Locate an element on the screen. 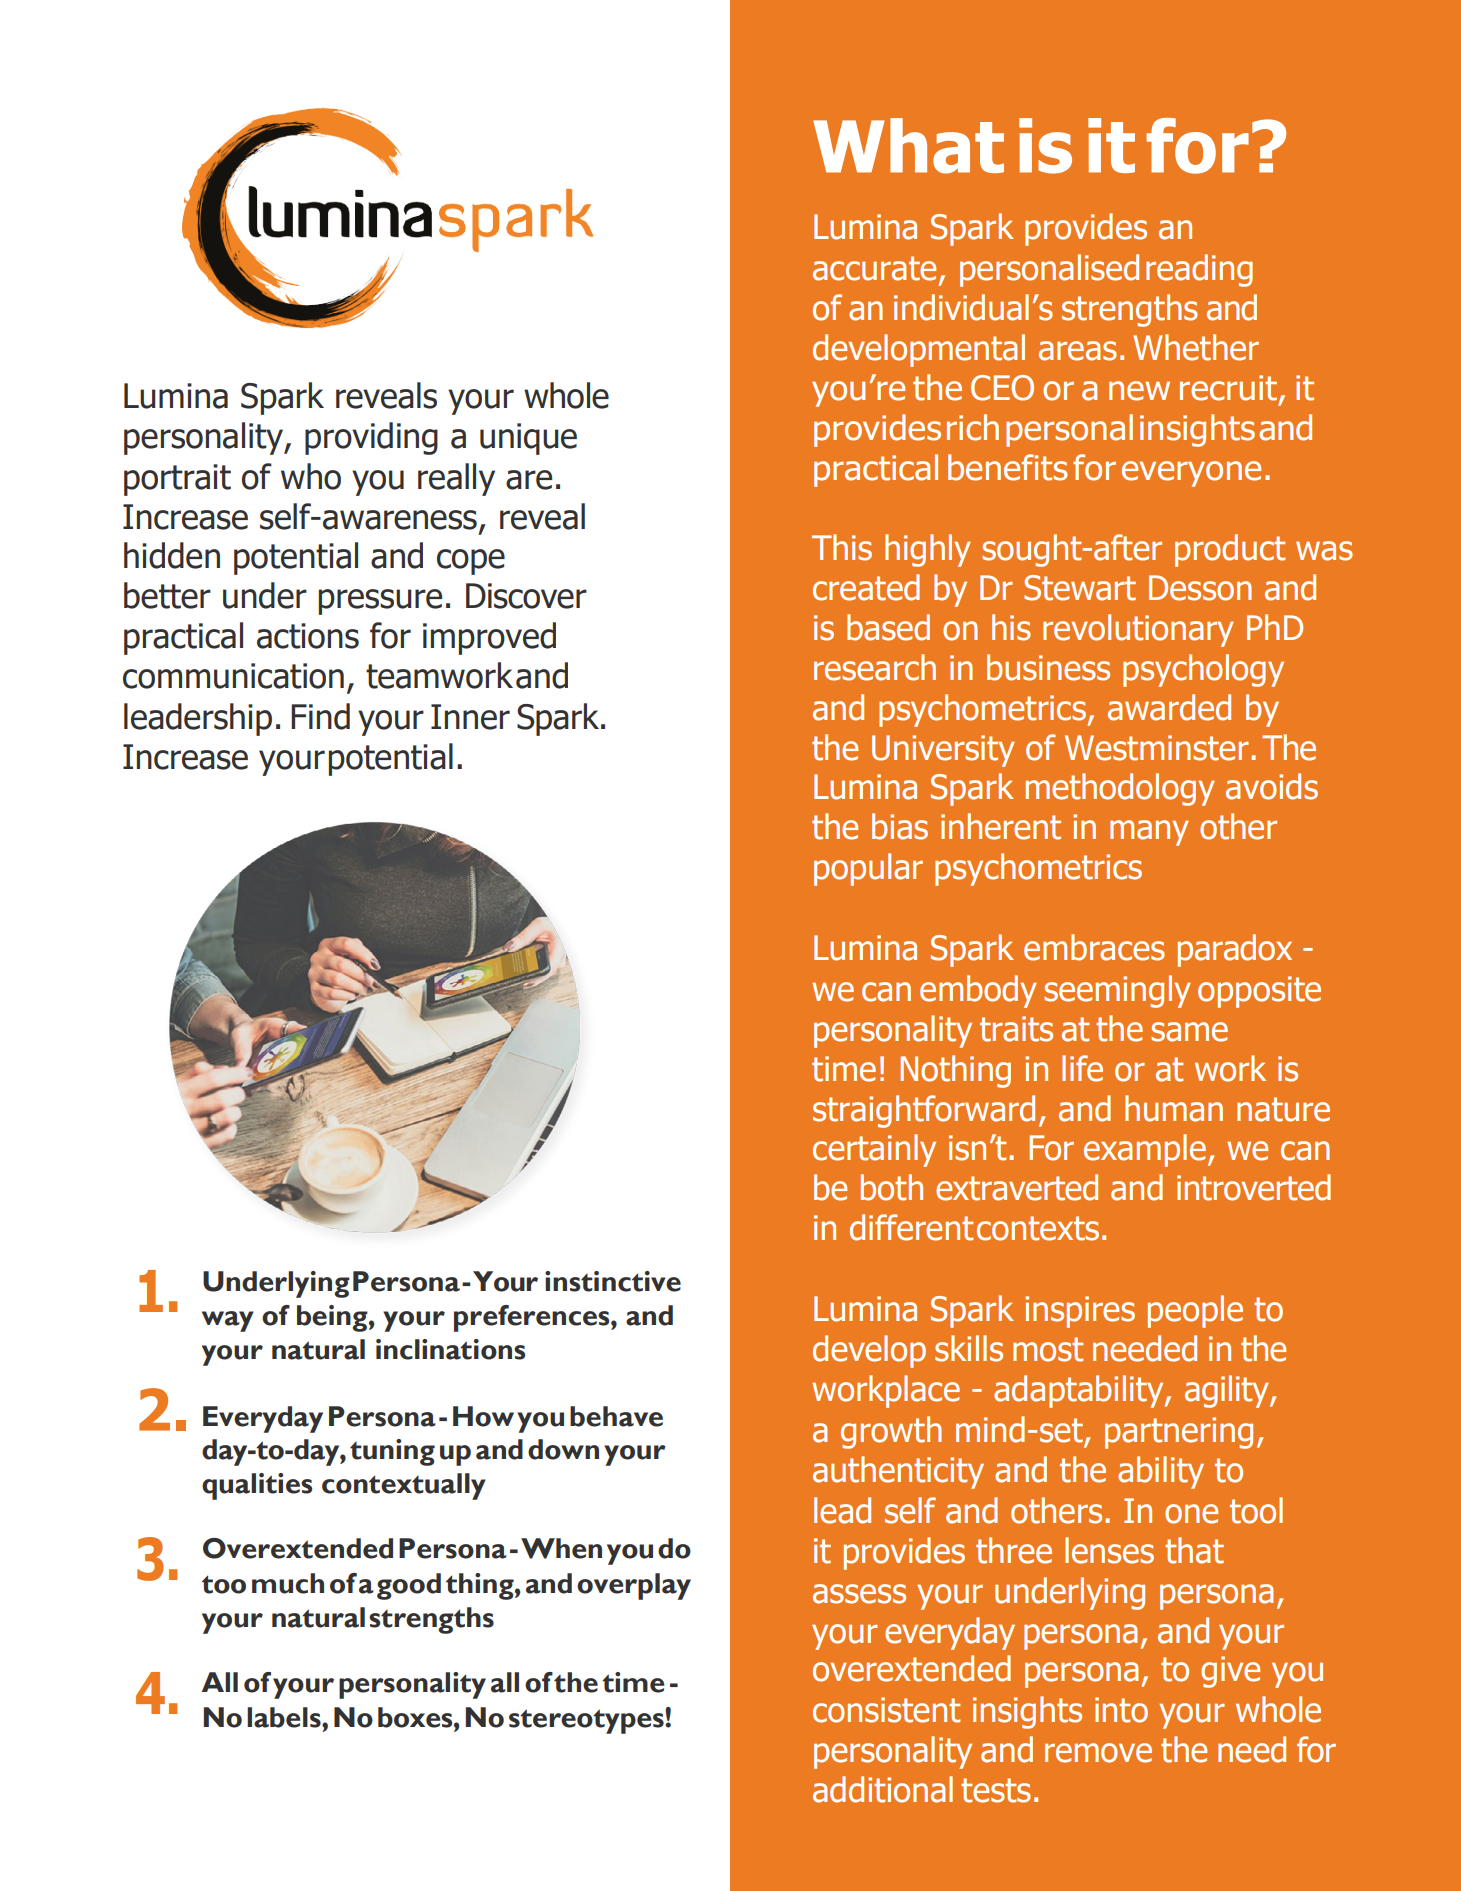  instinctive is located at coordinates (613, 1281).
